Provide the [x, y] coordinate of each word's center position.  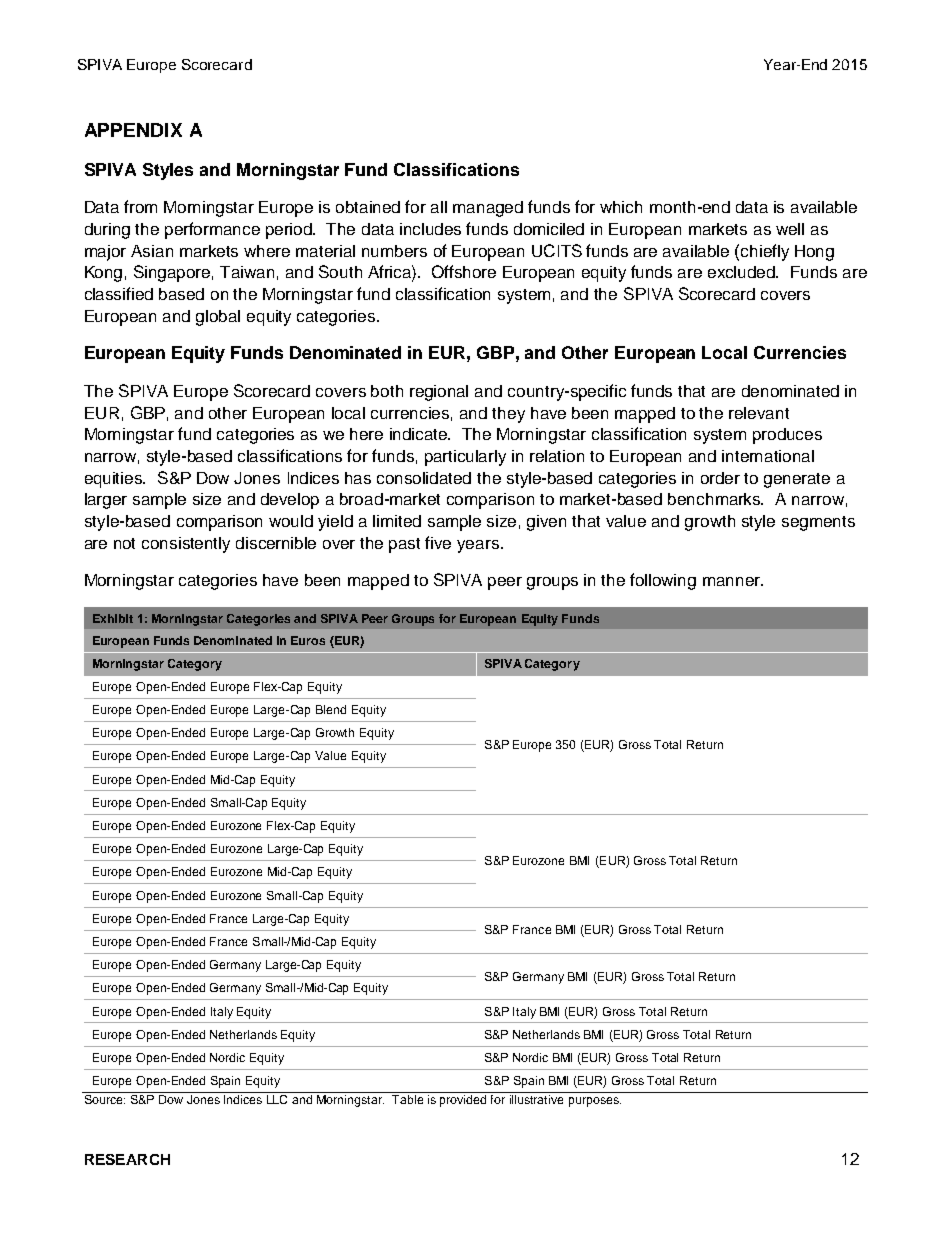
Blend [331, 709]
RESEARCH [127, 1159]
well [790, 229]
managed [488, 209]
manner [733, 581]
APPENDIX [133, 130]
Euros [308, 640]
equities [115, 480]
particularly [465, 458]
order [720, 478]
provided [463, 1101]
